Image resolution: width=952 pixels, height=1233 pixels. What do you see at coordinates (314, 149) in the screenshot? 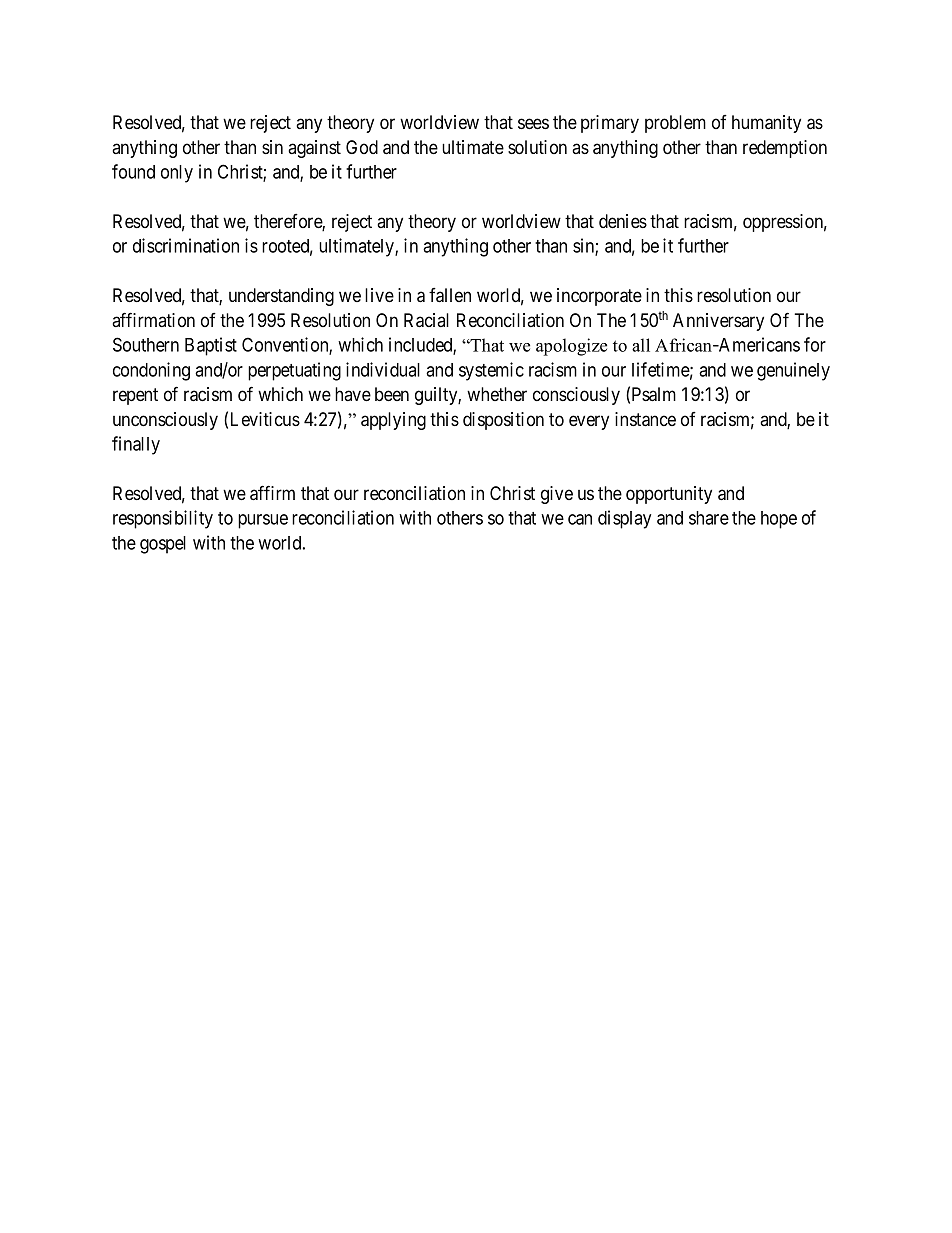
I see `against` at bounding box center [314, 149].
